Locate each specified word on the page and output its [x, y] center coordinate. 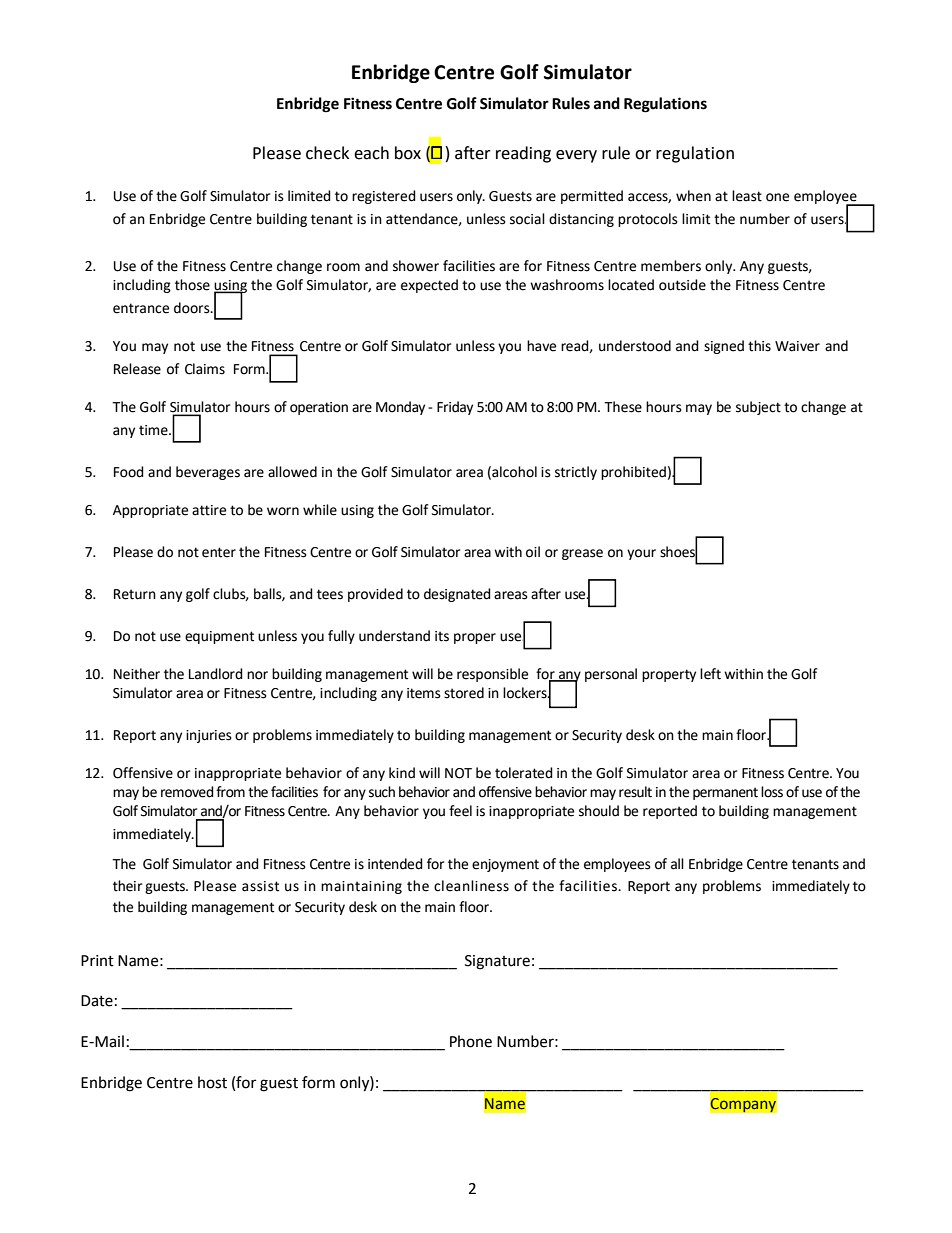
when [693, 196]
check [327, 153]
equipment [219, 637]
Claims [205, 369]
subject [758, 408]
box [408, 153]
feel [460, 811]
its [442, 636]
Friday [455, 408]
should [599, 811]
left [710, 674]
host [212, 1082]
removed [187, 792]
